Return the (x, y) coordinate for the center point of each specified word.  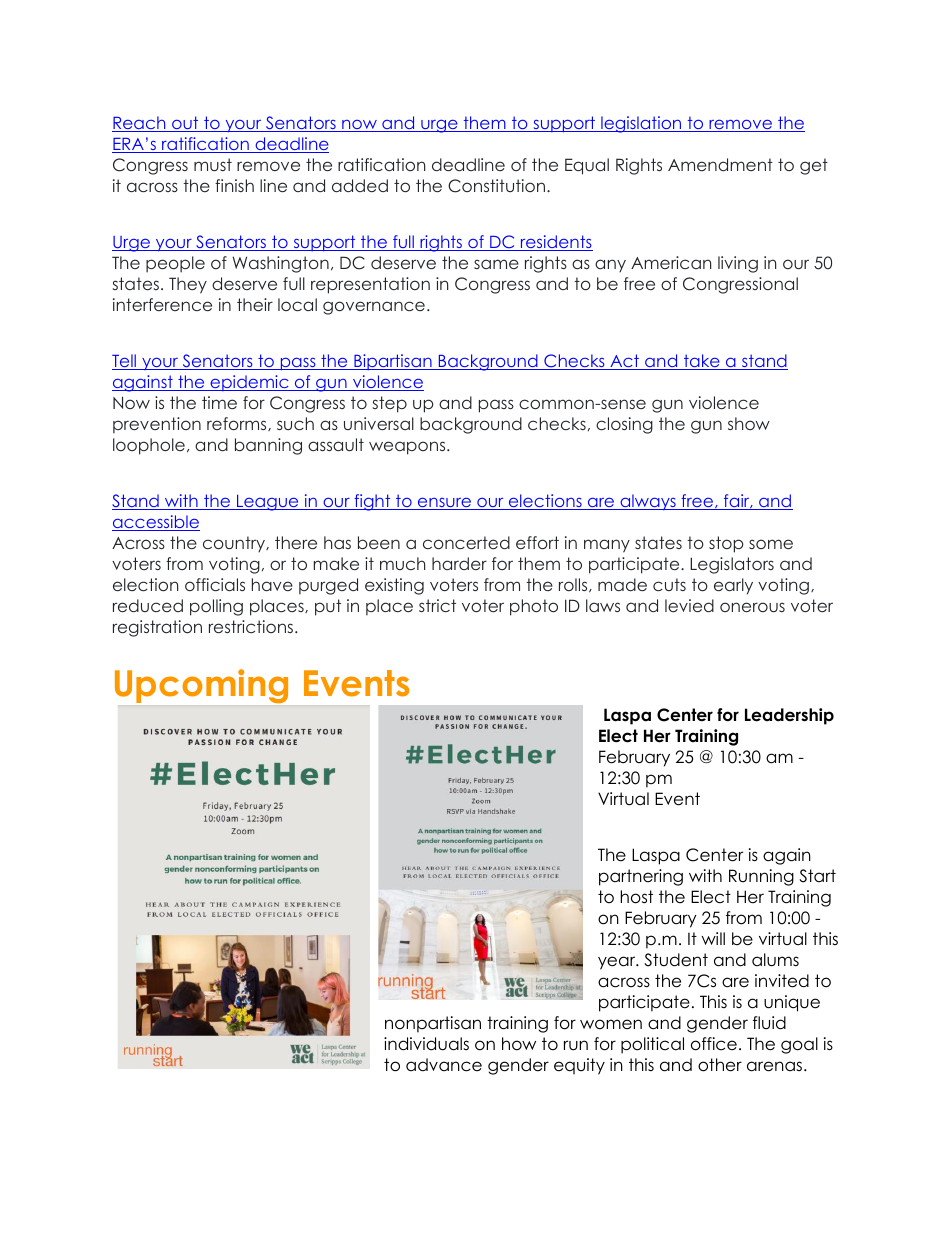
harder (459, 563)
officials (215, 584)
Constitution (496, 186)
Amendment (720, 164)
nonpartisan (433, 1024)
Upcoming (201, 686)
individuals (426, 1044)
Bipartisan (393, 362)
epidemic (249, 383)
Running (761, 877)
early (733, 586)
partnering (641, 877)
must (213, 164)
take (702, 362)
